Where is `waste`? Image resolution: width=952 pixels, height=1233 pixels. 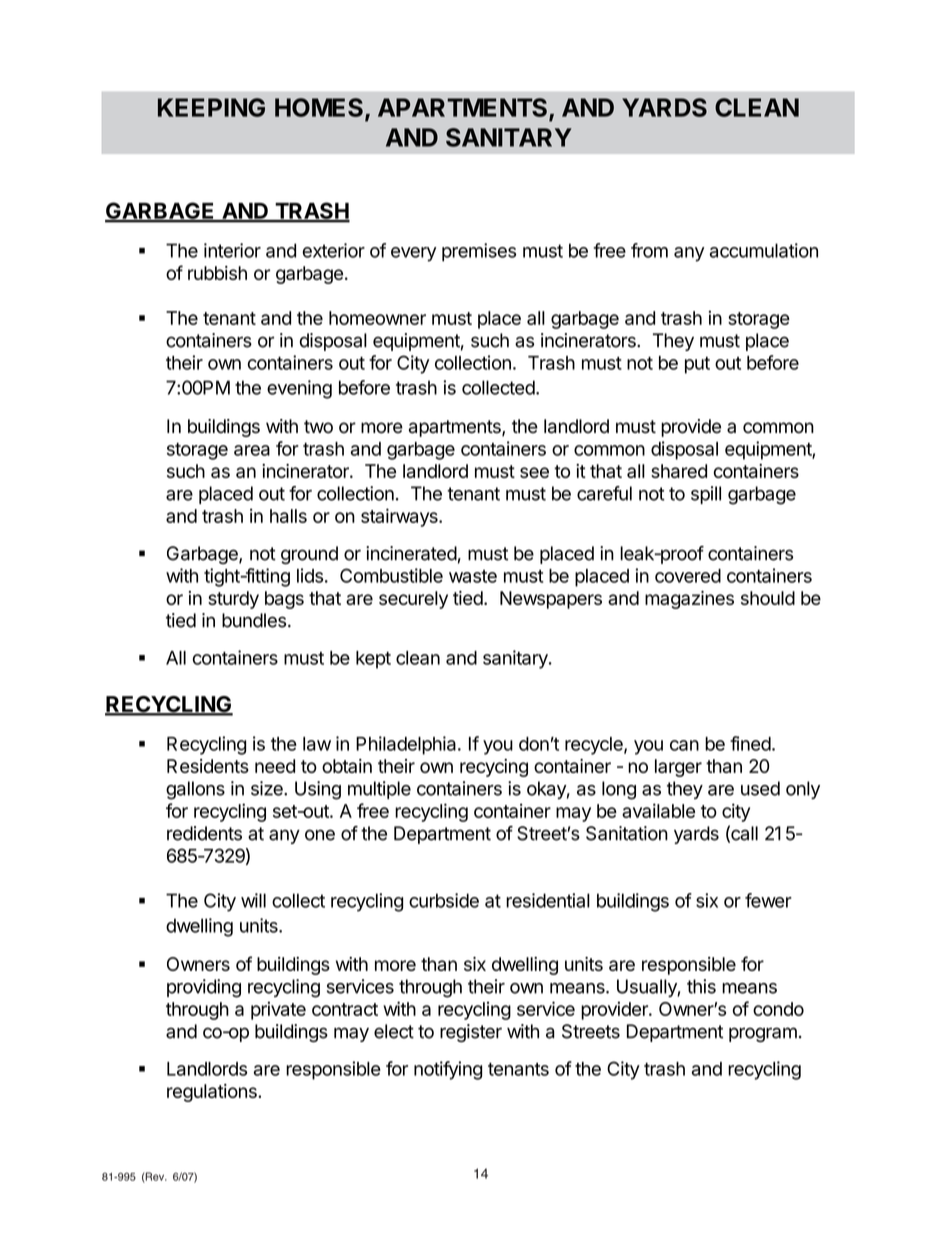
waste is located at coordinates (473, 576).
